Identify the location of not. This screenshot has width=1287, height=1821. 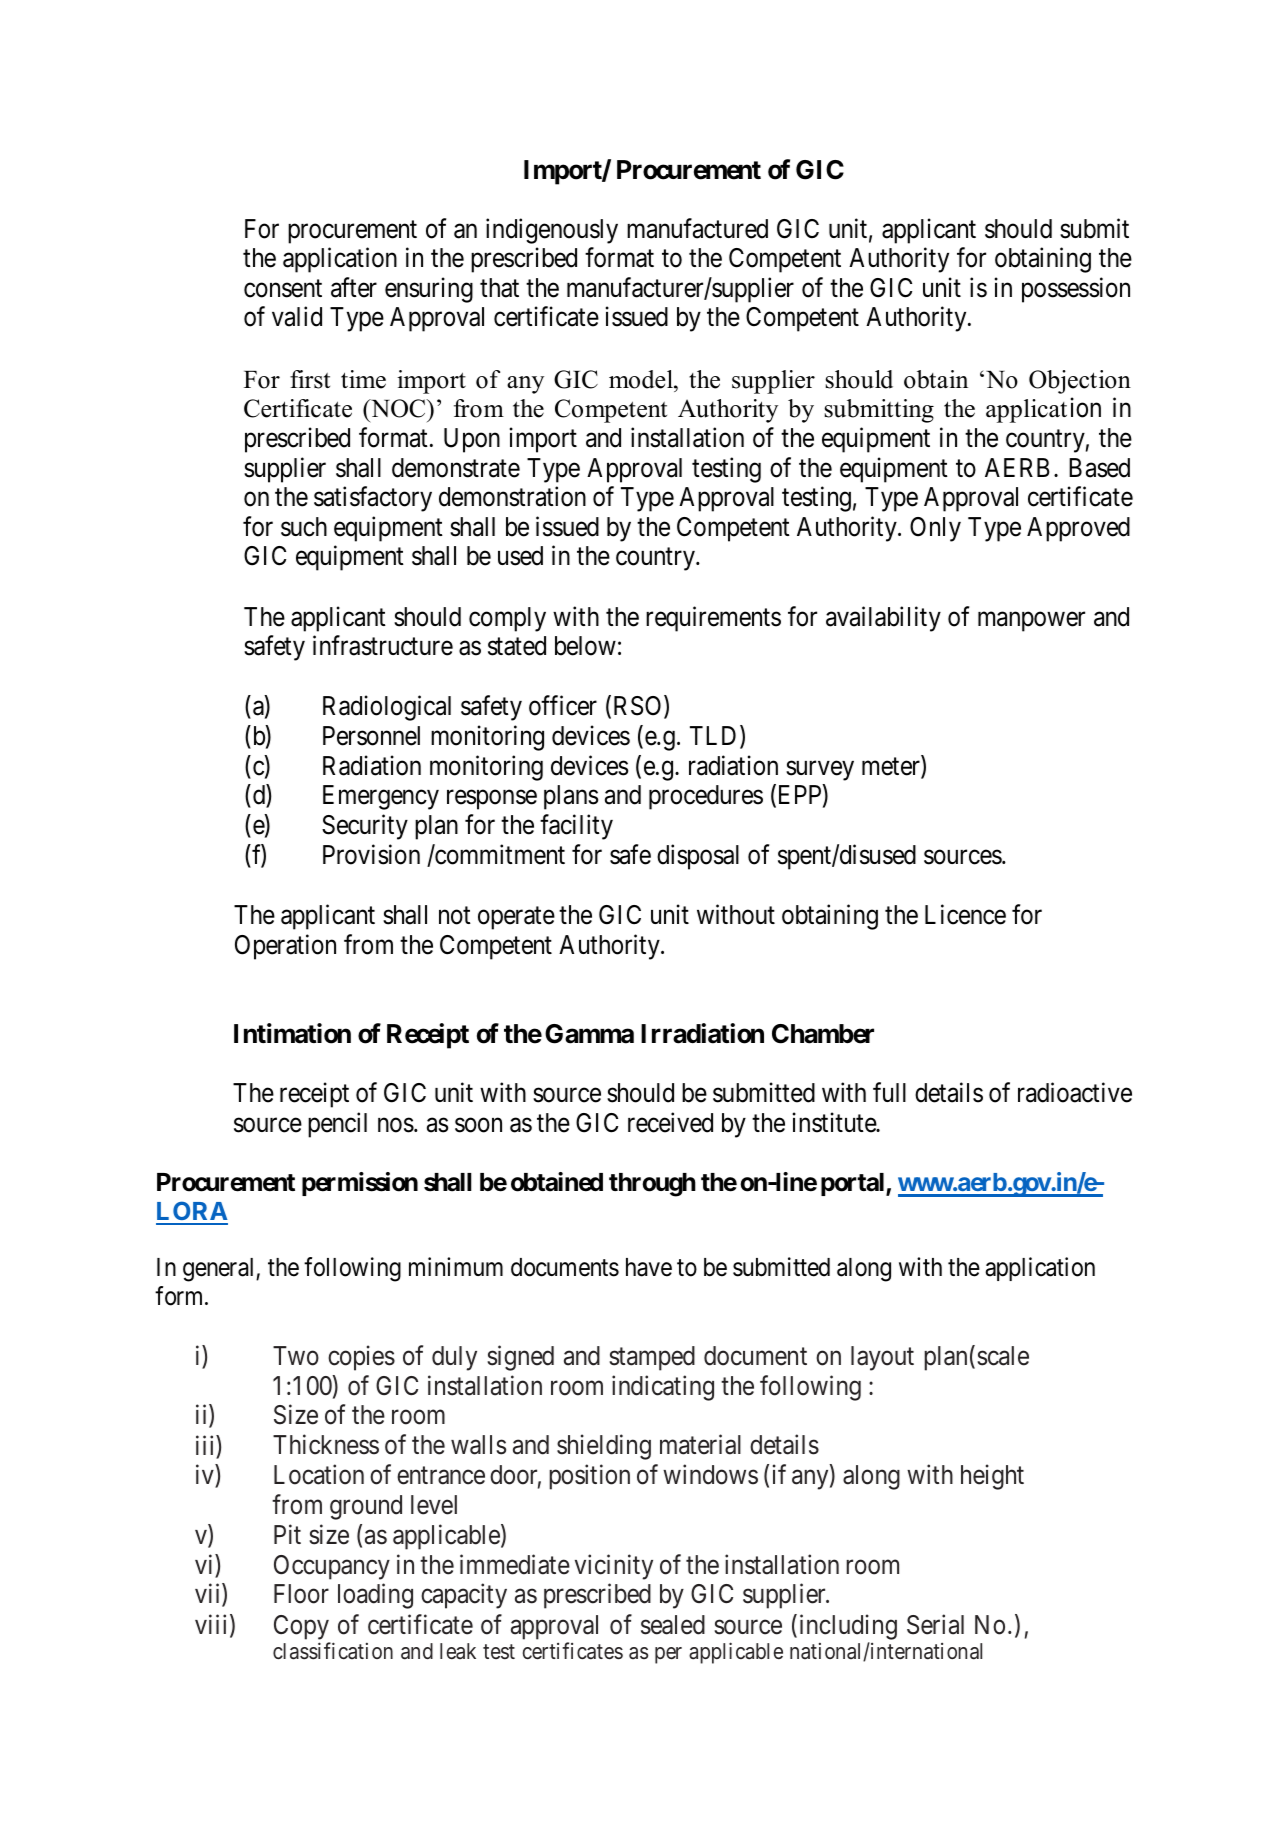
(455, 916).
